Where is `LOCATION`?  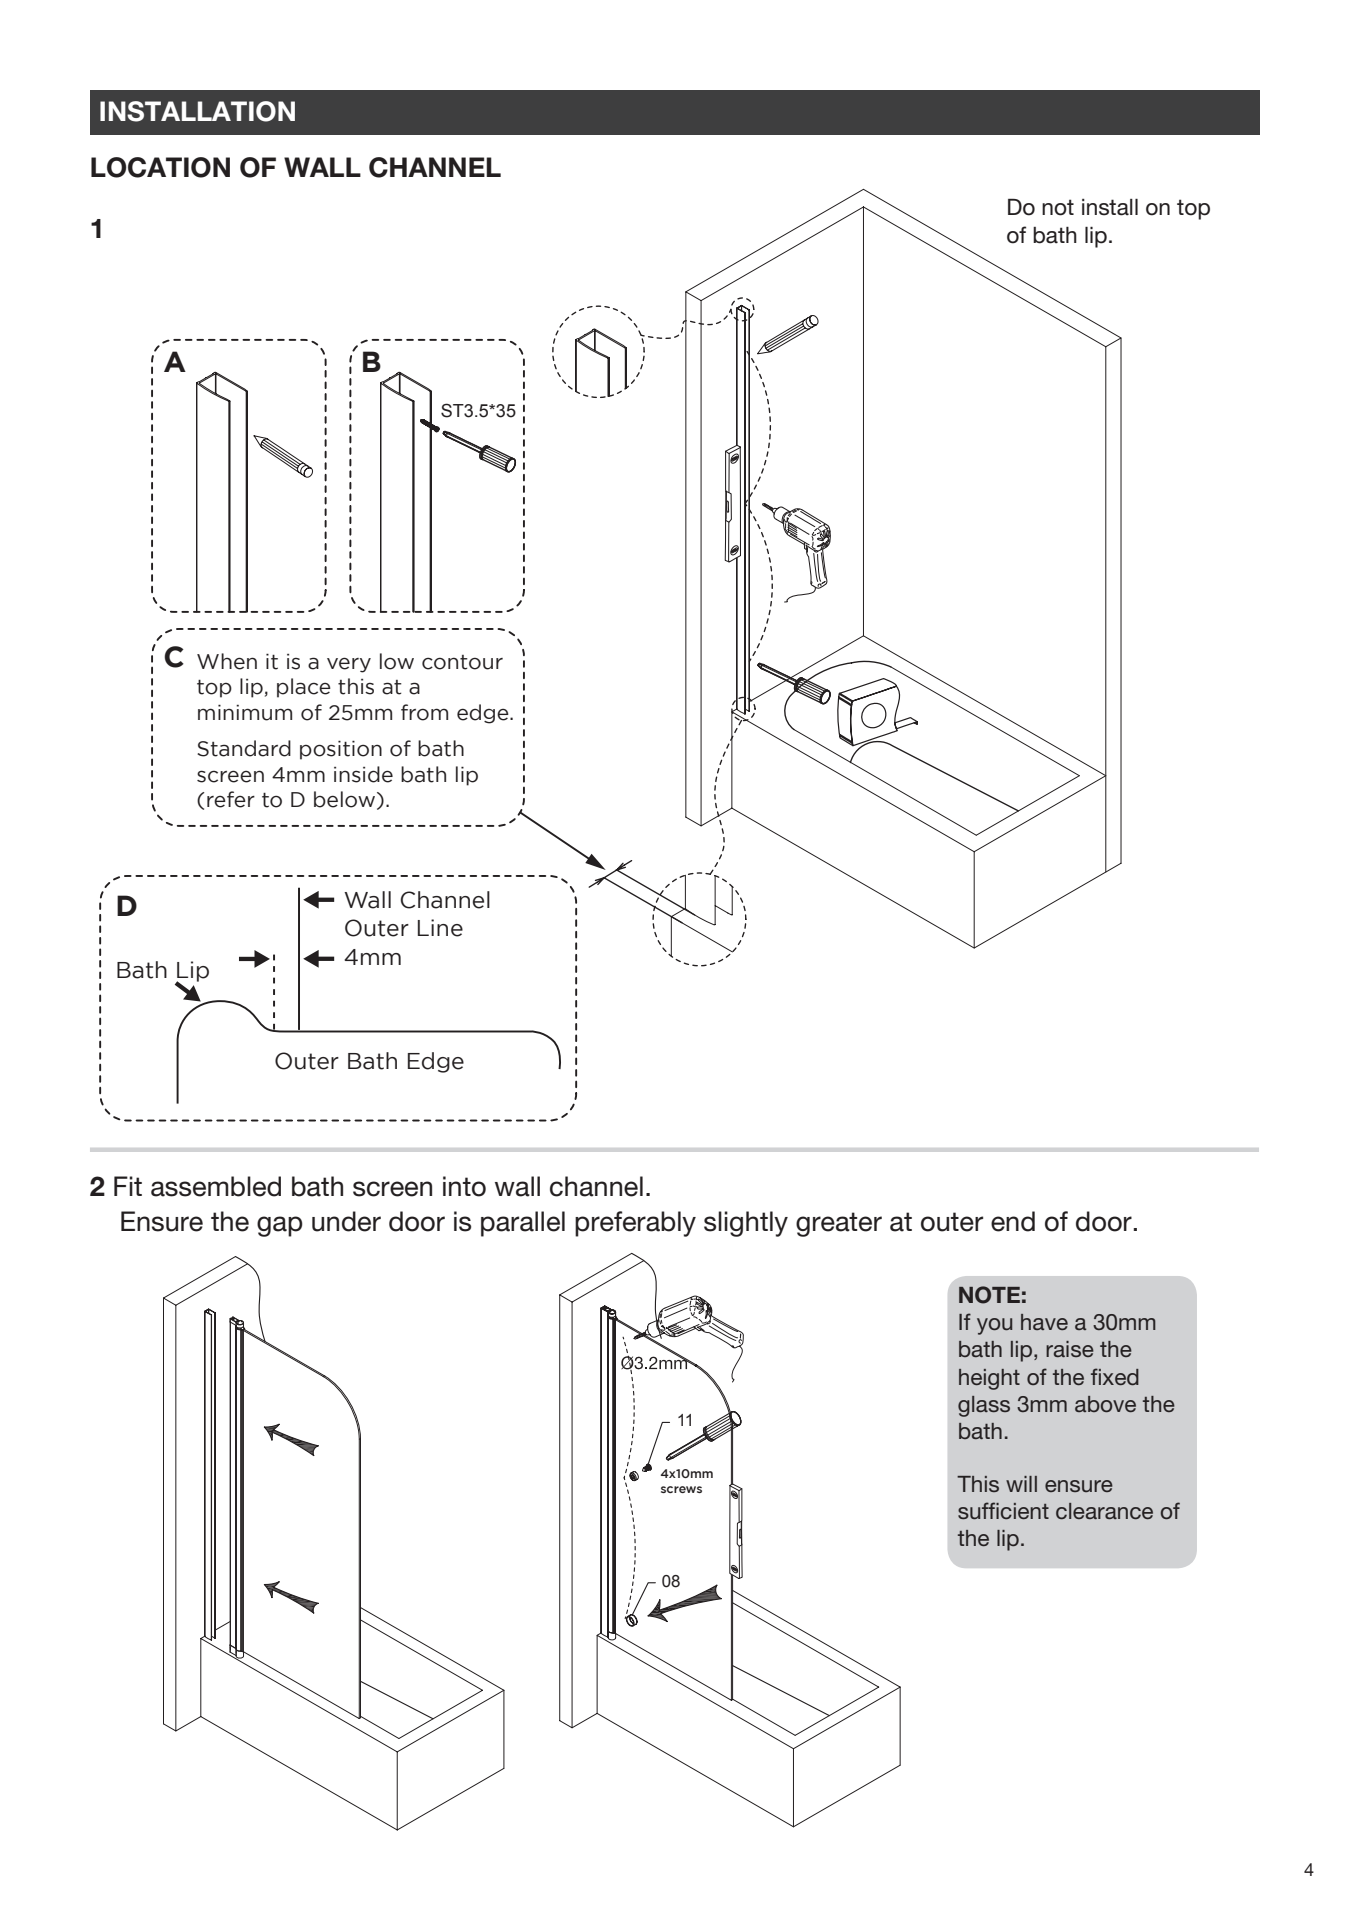
LOCATION is located at coordinates (160, 167).
